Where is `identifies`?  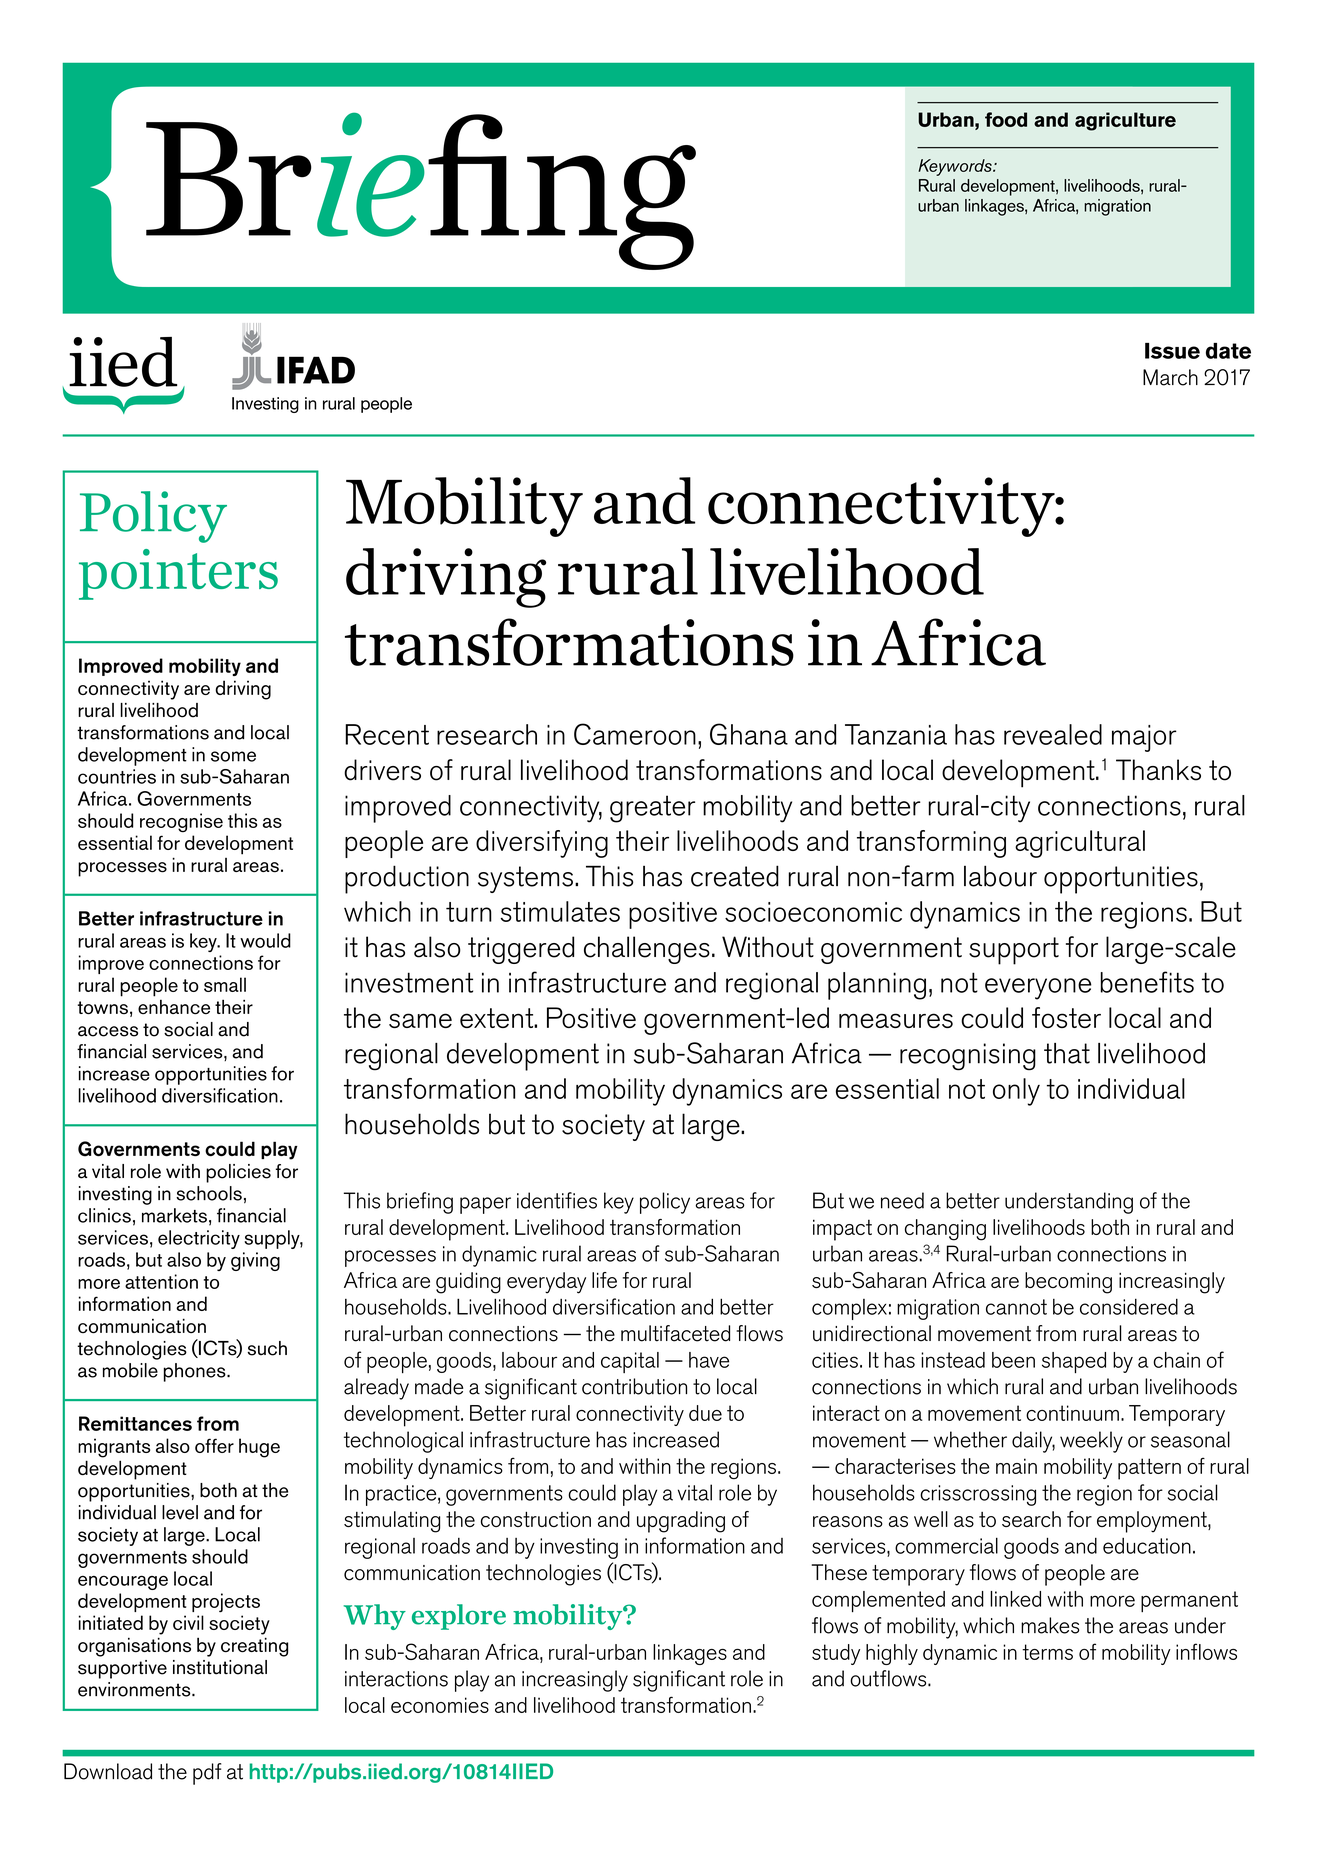 identifies is located at coordinates (557, 1200).
